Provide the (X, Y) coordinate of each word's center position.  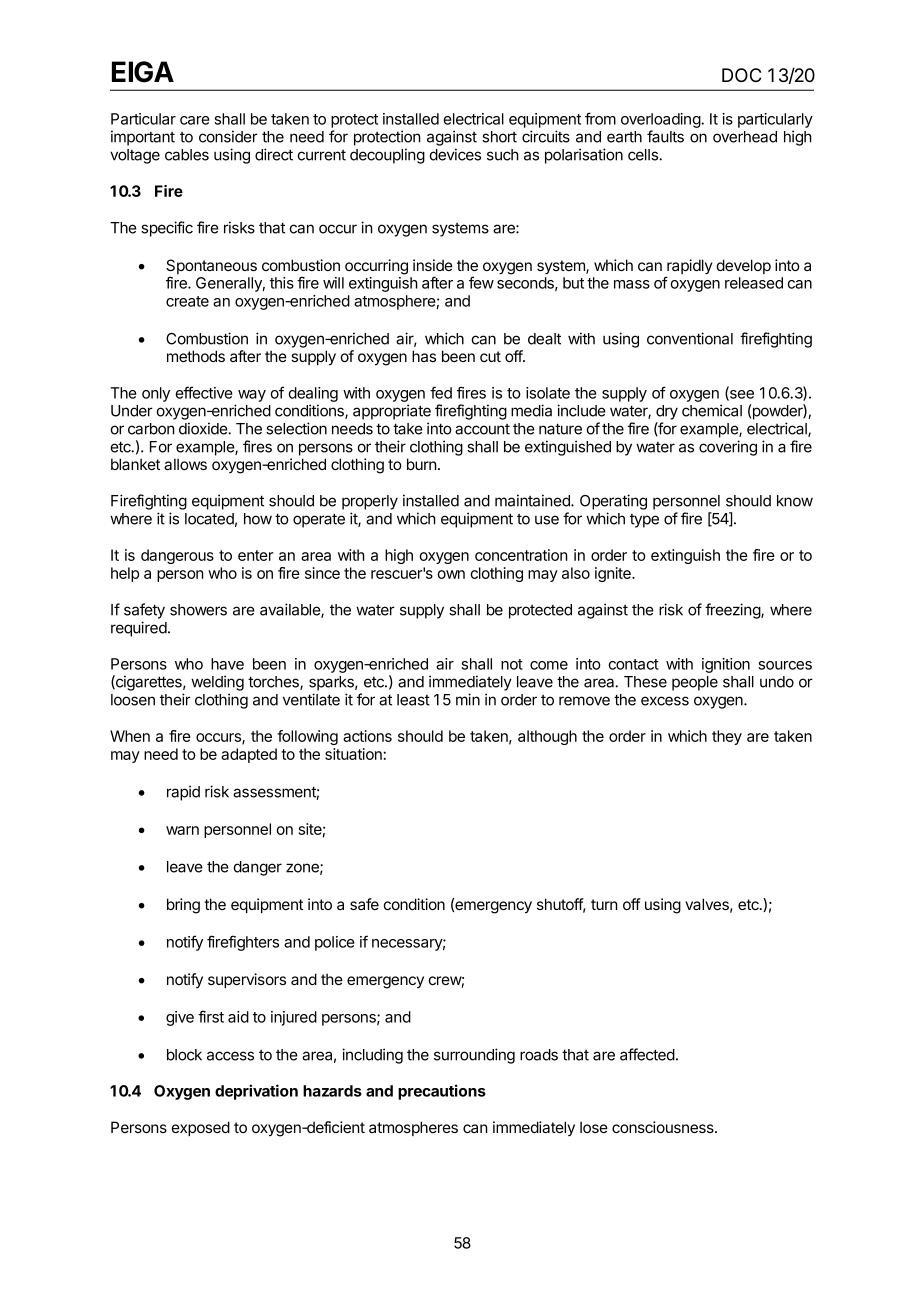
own (451, 574)
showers (198, 610)
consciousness (664, 1127)
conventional (690, 338)
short (499, 137)
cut (490, 356)
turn (604, 904)
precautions (442, 1092)
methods (196, 356)
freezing (733, 611)
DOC (741, 75)
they (727, 737)
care (195, 120)
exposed (201, 1128)
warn (182, 830)
